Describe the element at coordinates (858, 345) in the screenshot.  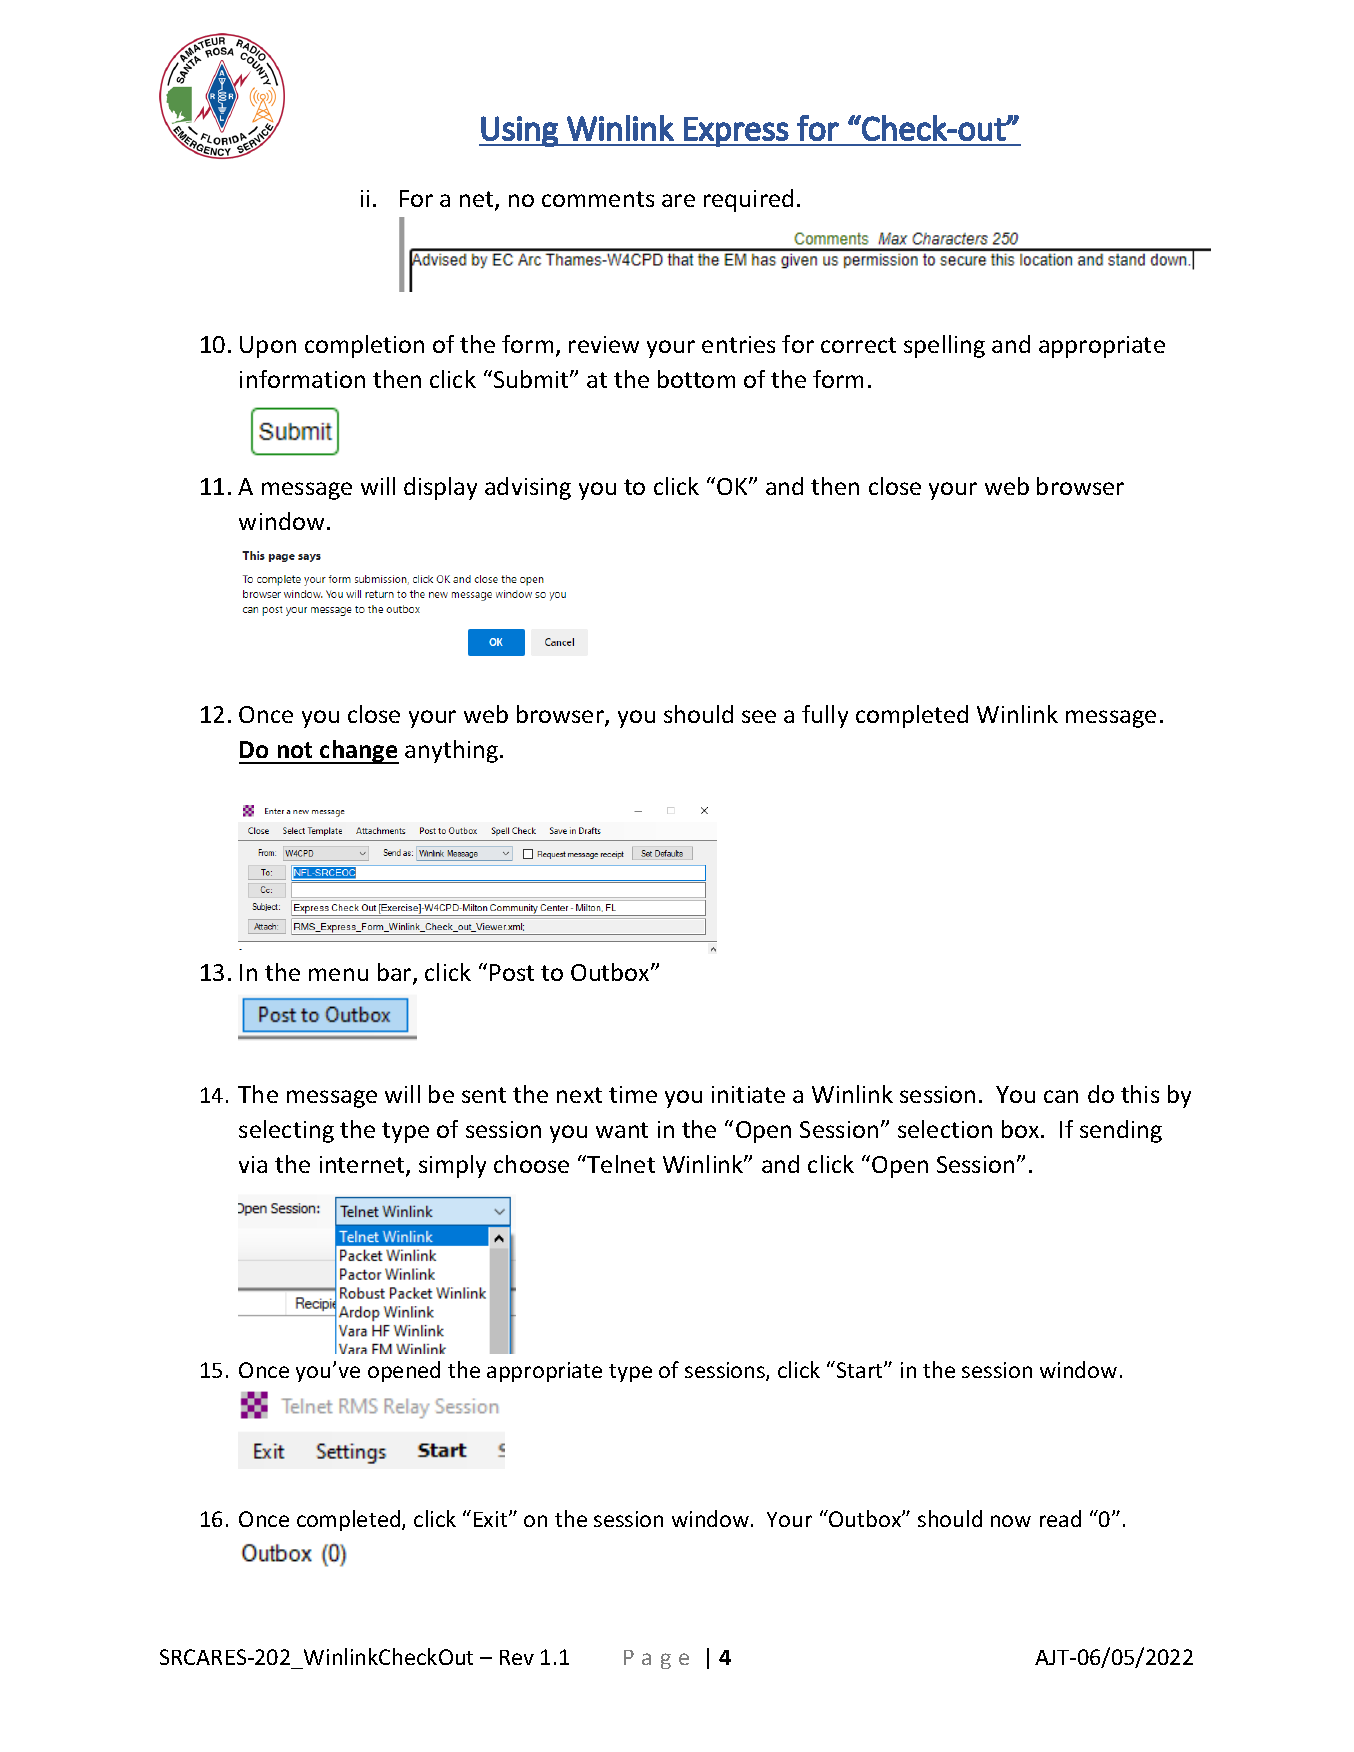
I see `correct` at that location.
